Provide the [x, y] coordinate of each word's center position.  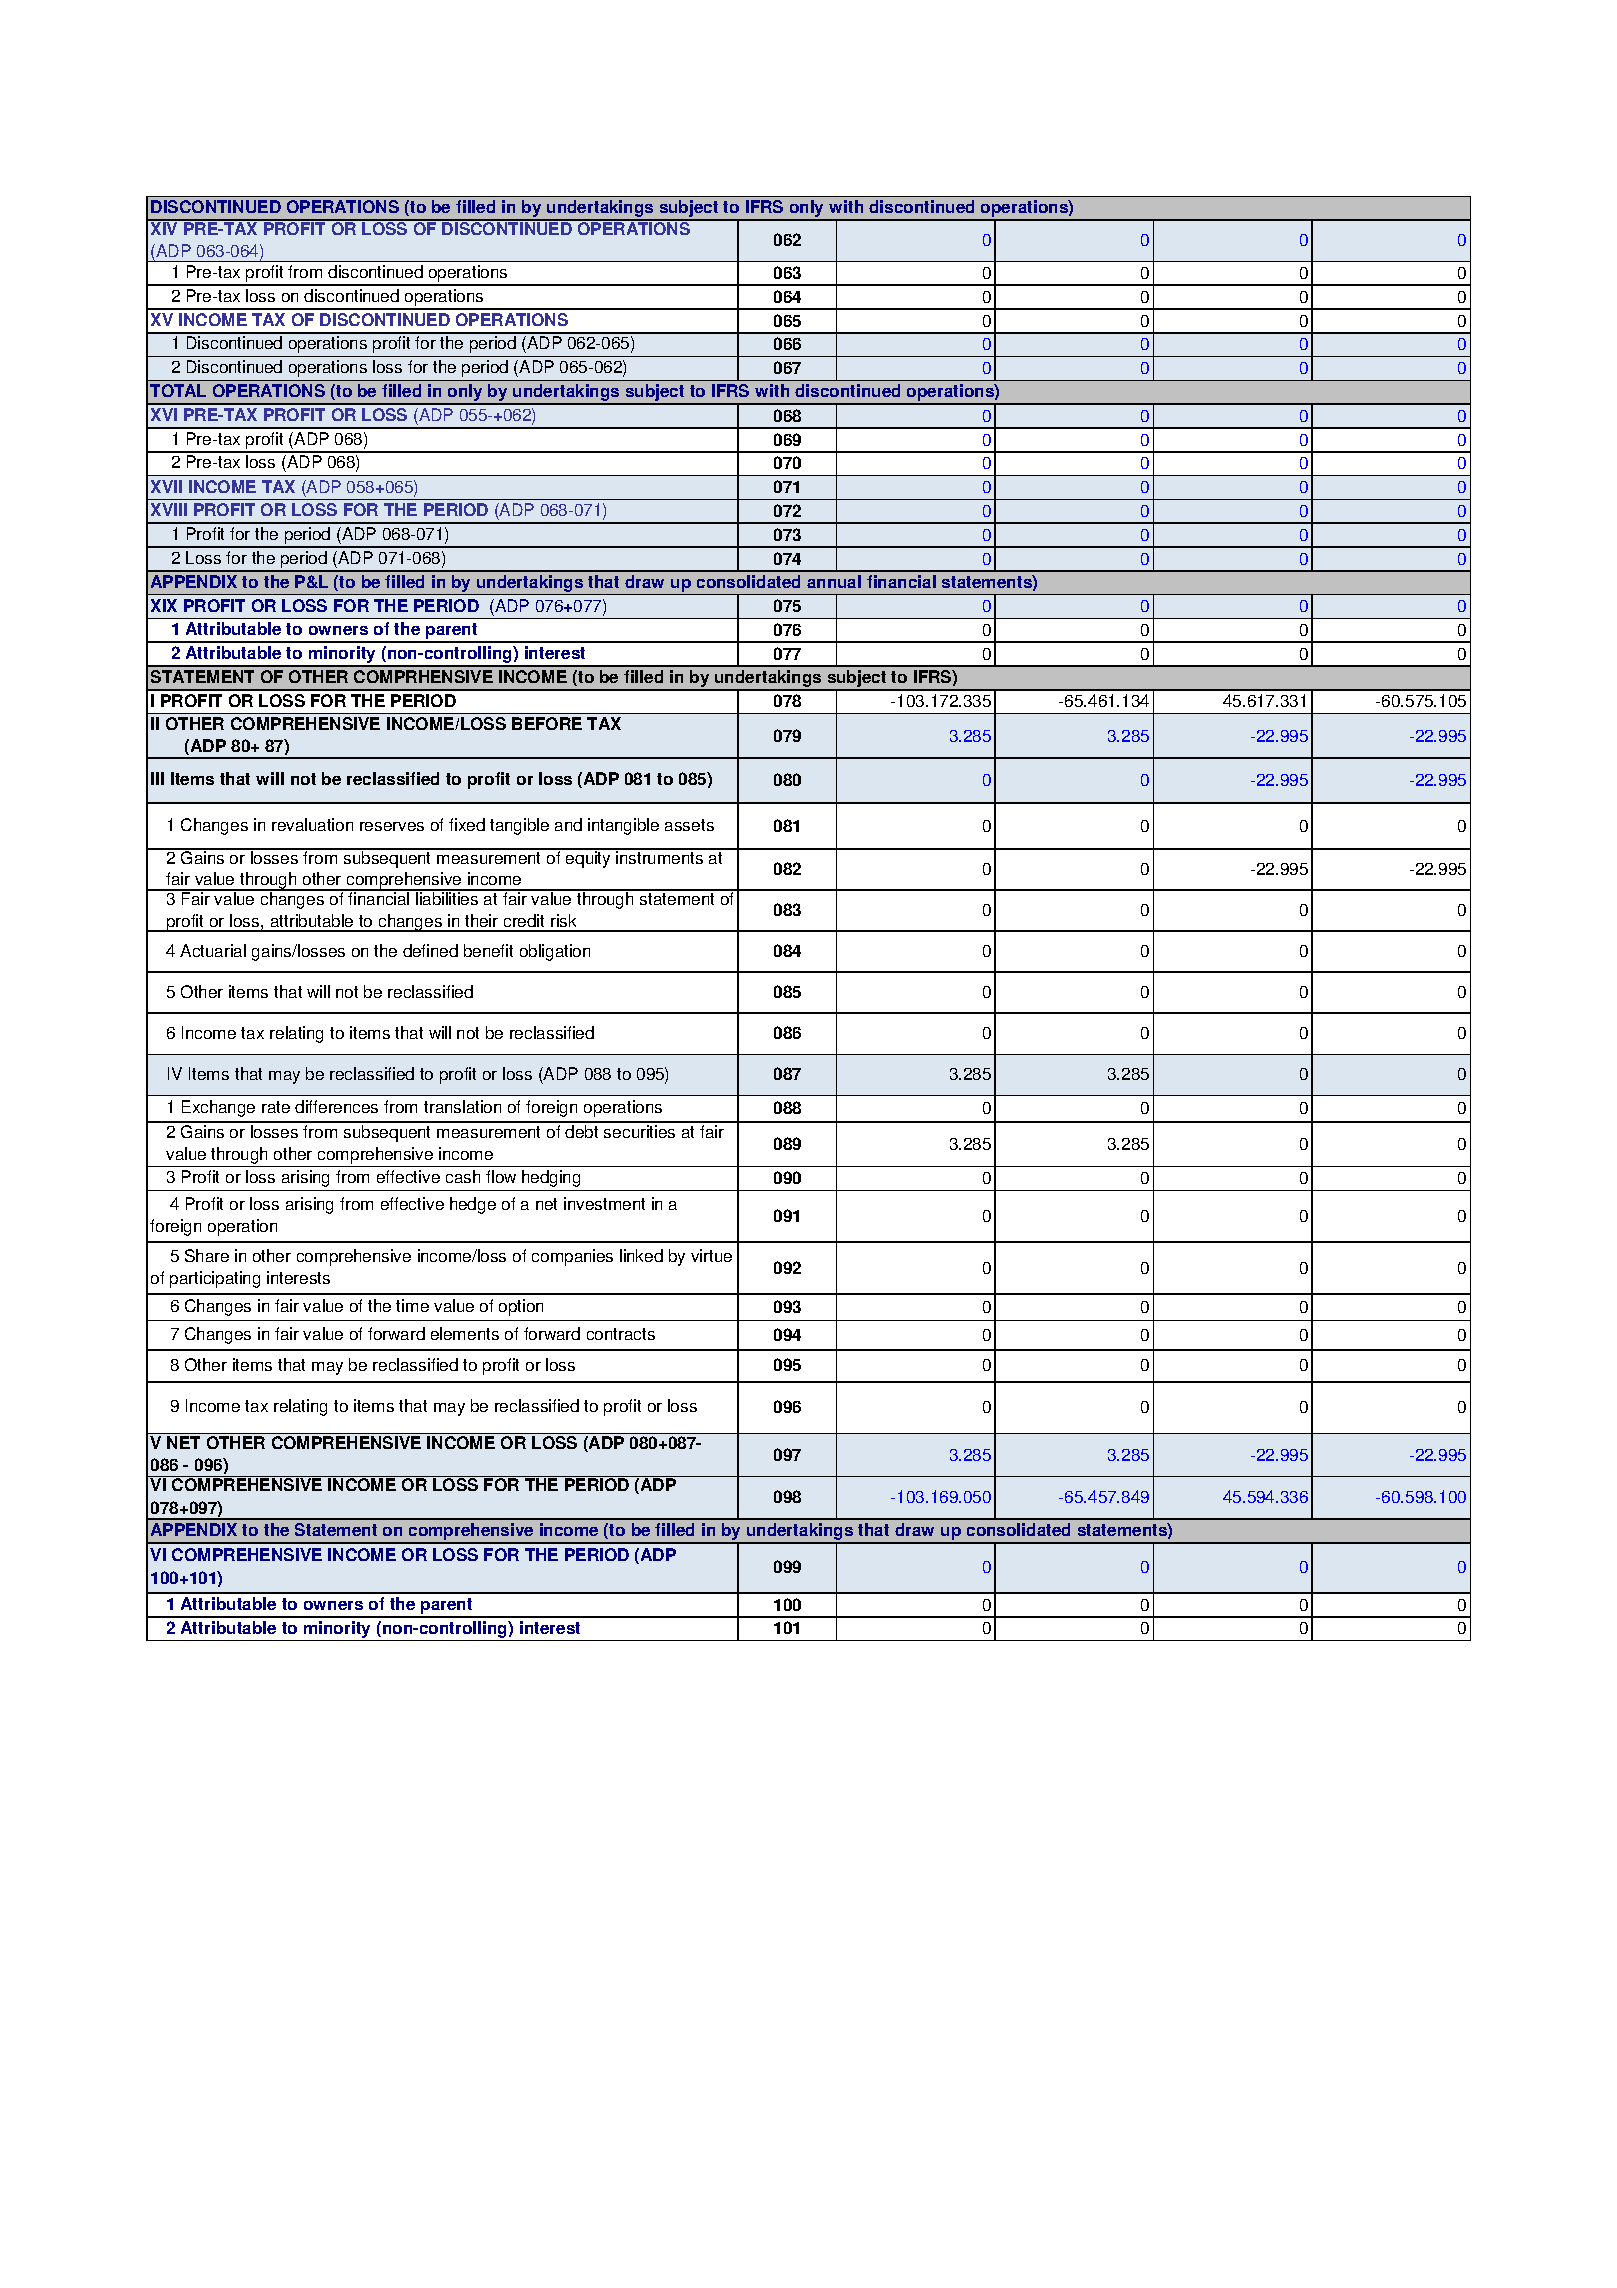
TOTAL [178, 390]
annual [834, 581]
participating [215, 1279]
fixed [467, 824]
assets [689, 825]
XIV [165, 227]
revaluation [312, 824]
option [521, 1307]
